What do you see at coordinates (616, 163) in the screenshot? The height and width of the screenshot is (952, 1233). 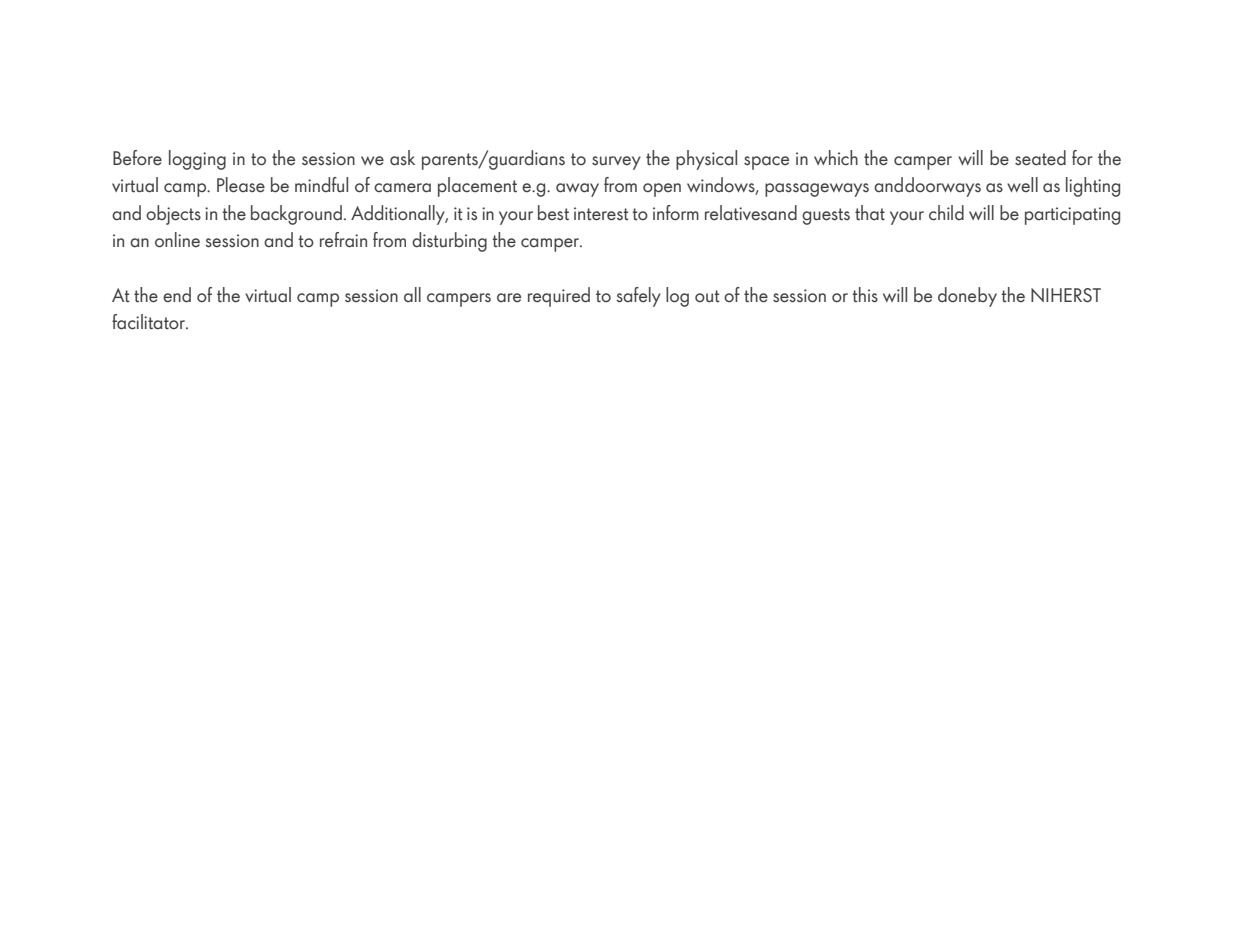 I see `survey` at bounding box center [616, 163].
